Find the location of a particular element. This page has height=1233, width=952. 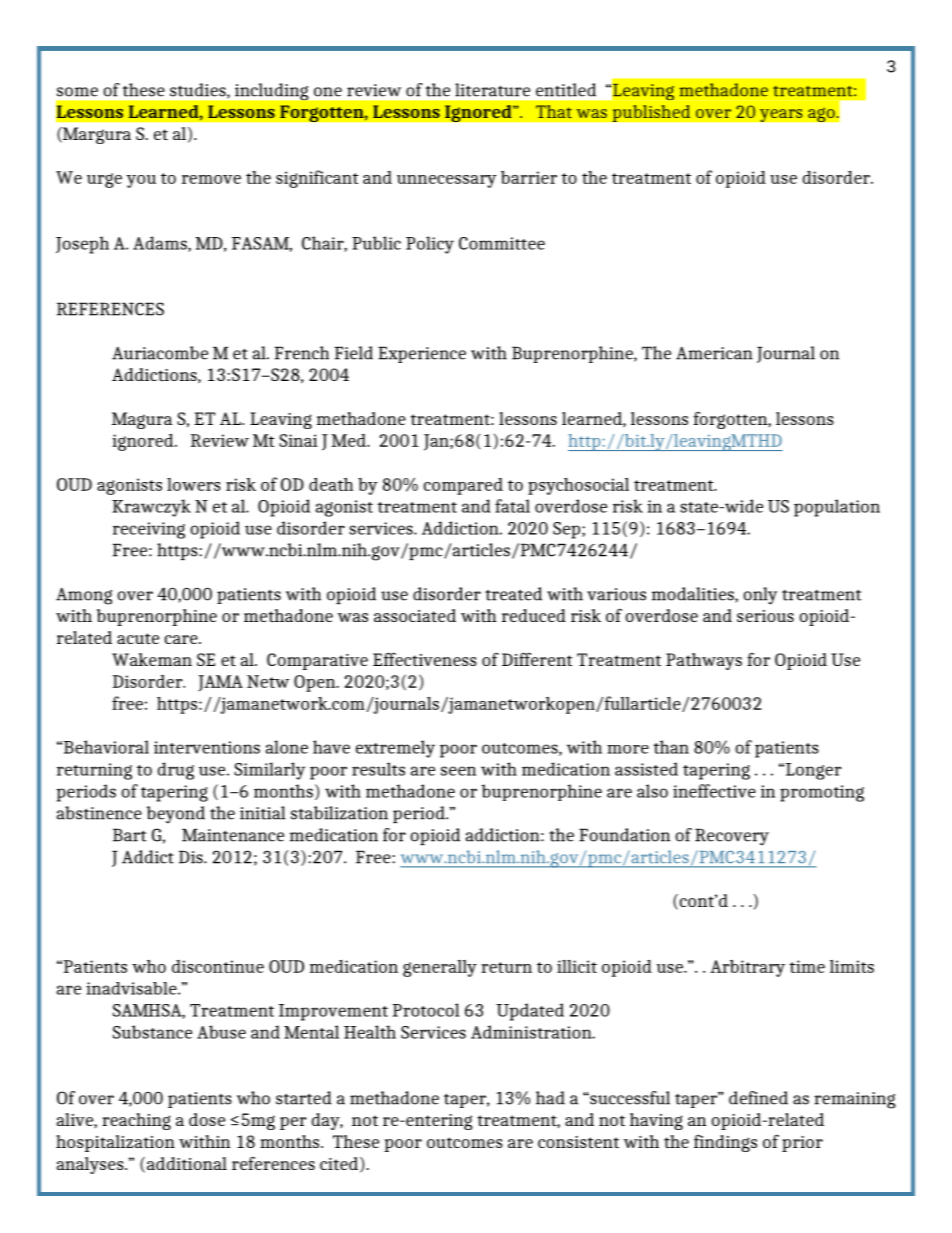

population is located at coordinates (837, 508).
